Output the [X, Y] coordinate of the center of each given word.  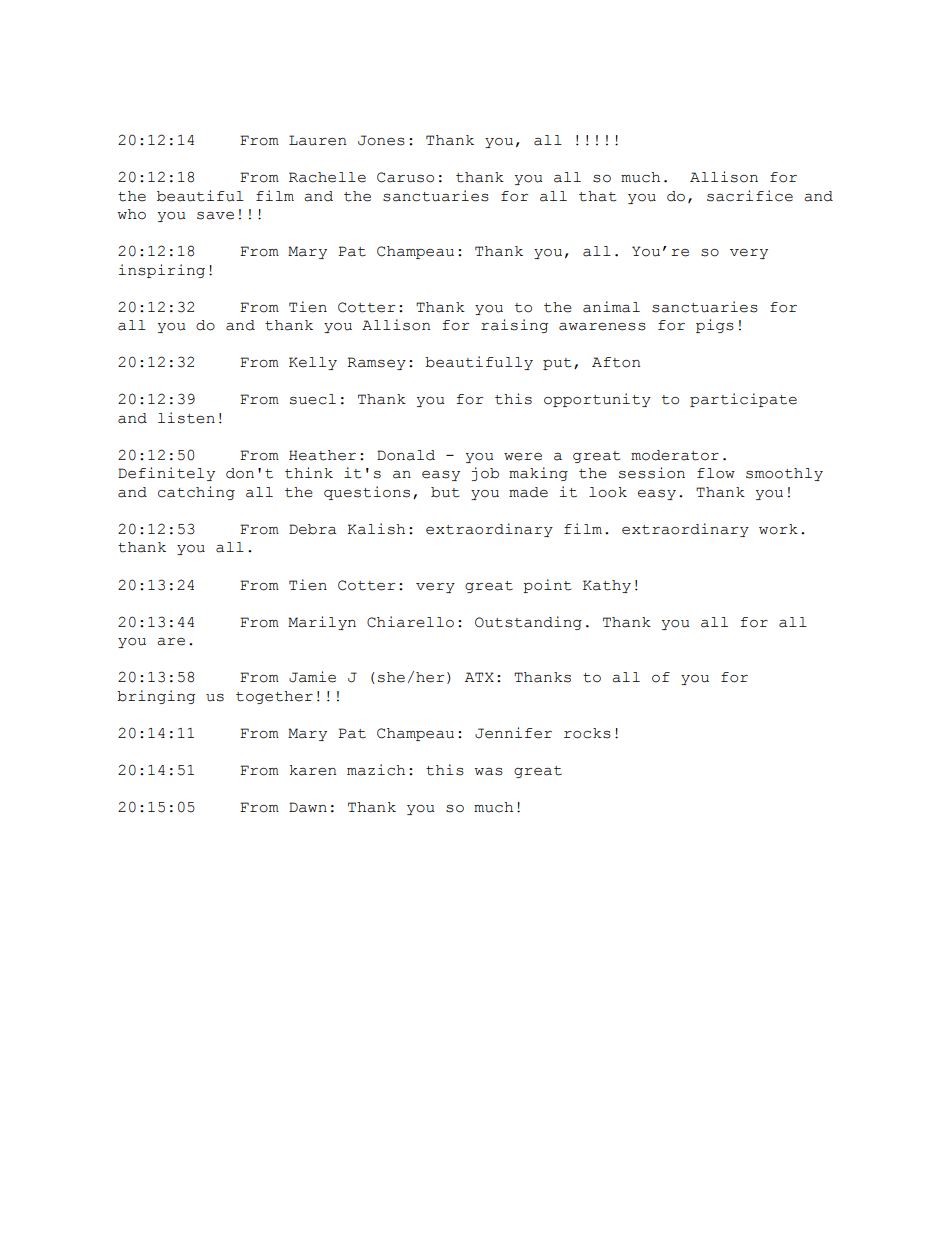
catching [196, 493]
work [778, 529]
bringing [156, 697]
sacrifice [750, 196]
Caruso [405, 177]
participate [743, 400]
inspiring [162, 271]
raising [514, 326]
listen [186, 418]
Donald [406, 455]
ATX [479, 677]
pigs [715, 326]
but [445, 492]
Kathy [607, 586]
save [215, 216]
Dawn [308, 807]
